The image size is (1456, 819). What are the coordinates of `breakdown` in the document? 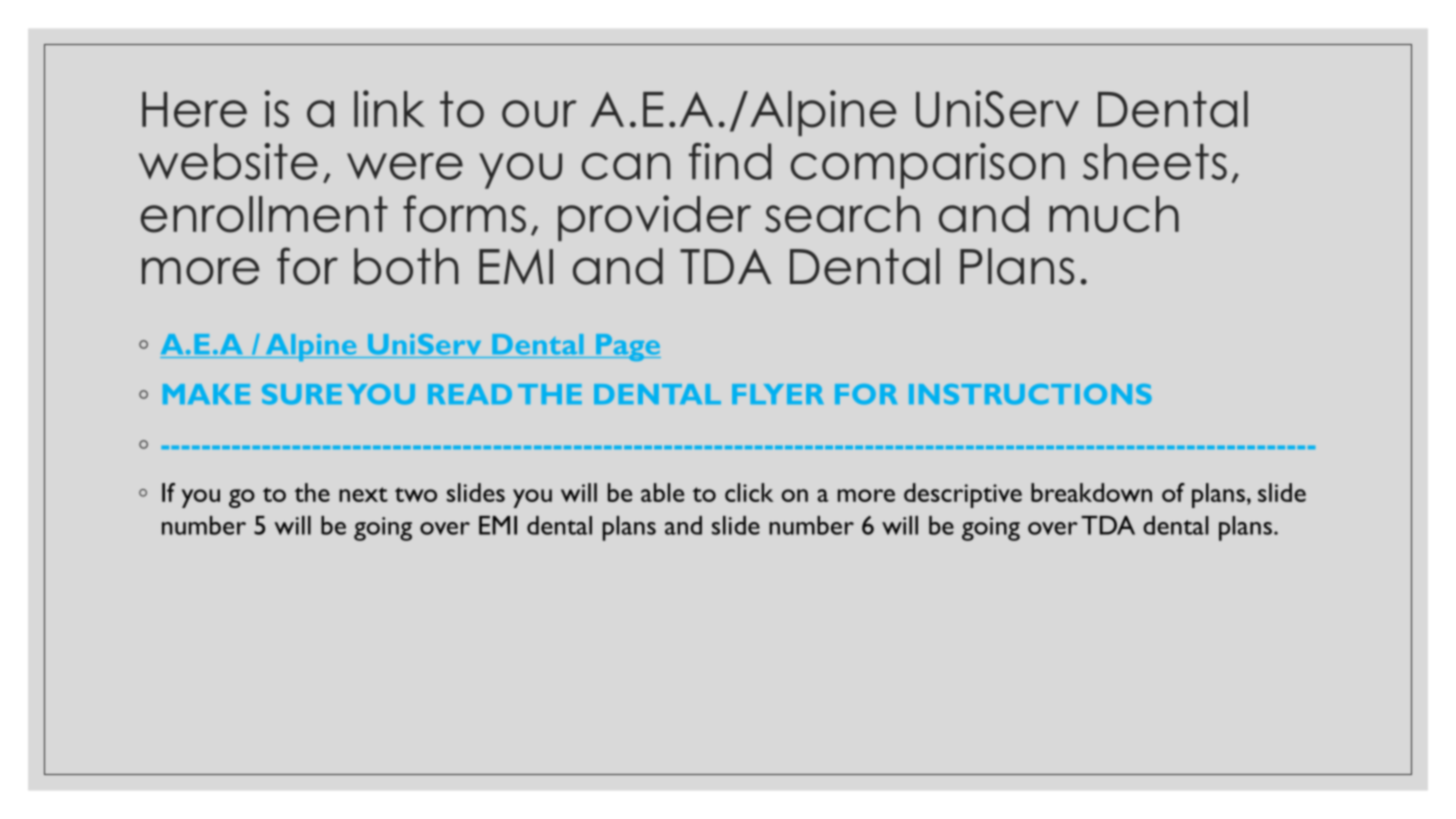 It's located at (1091, 492).
